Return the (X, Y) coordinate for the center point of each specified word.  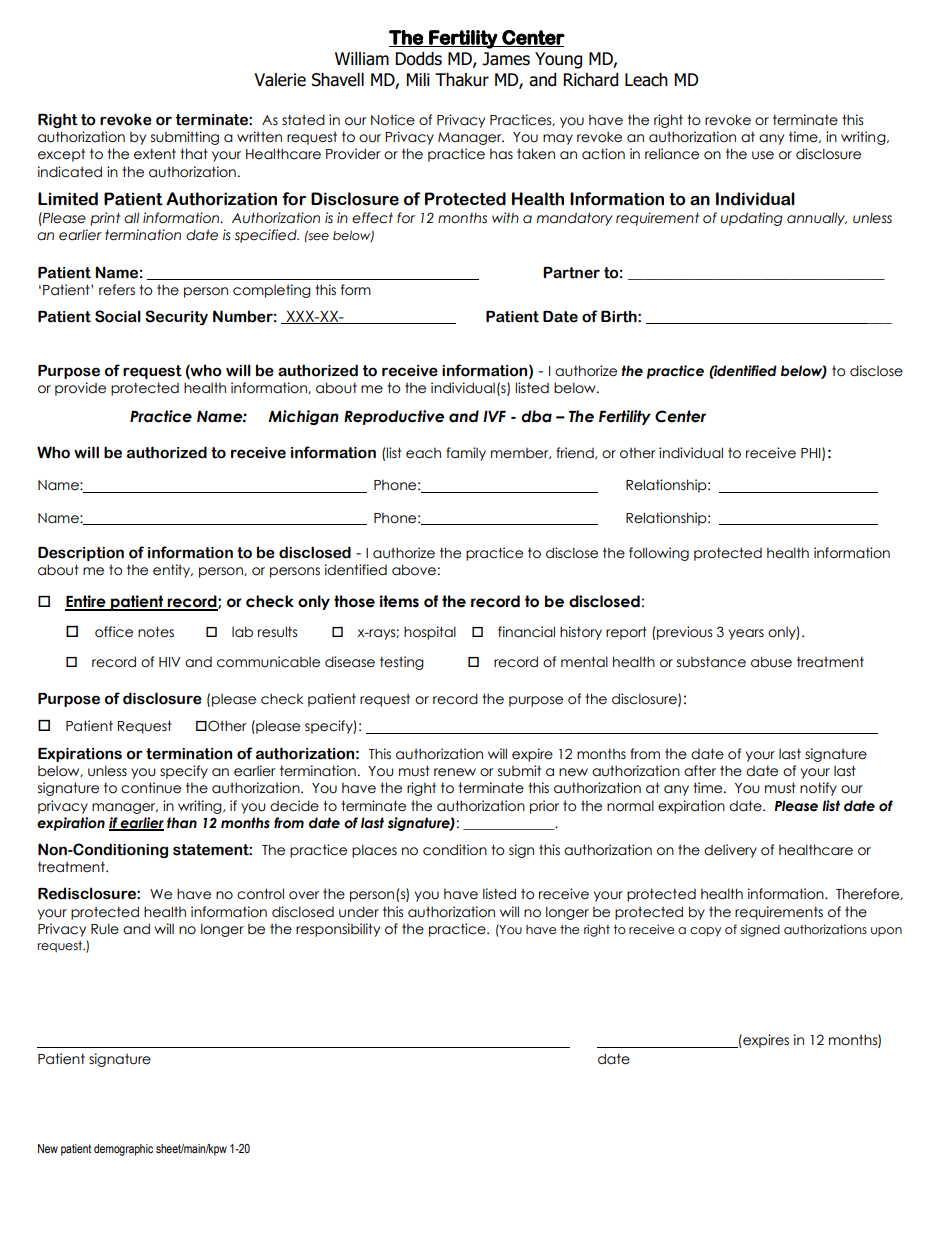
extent (155, 154)
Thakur (462, 80)
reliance (672, 154)
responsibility (338, 930)
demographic (123, 1150)
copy (705, 932)
